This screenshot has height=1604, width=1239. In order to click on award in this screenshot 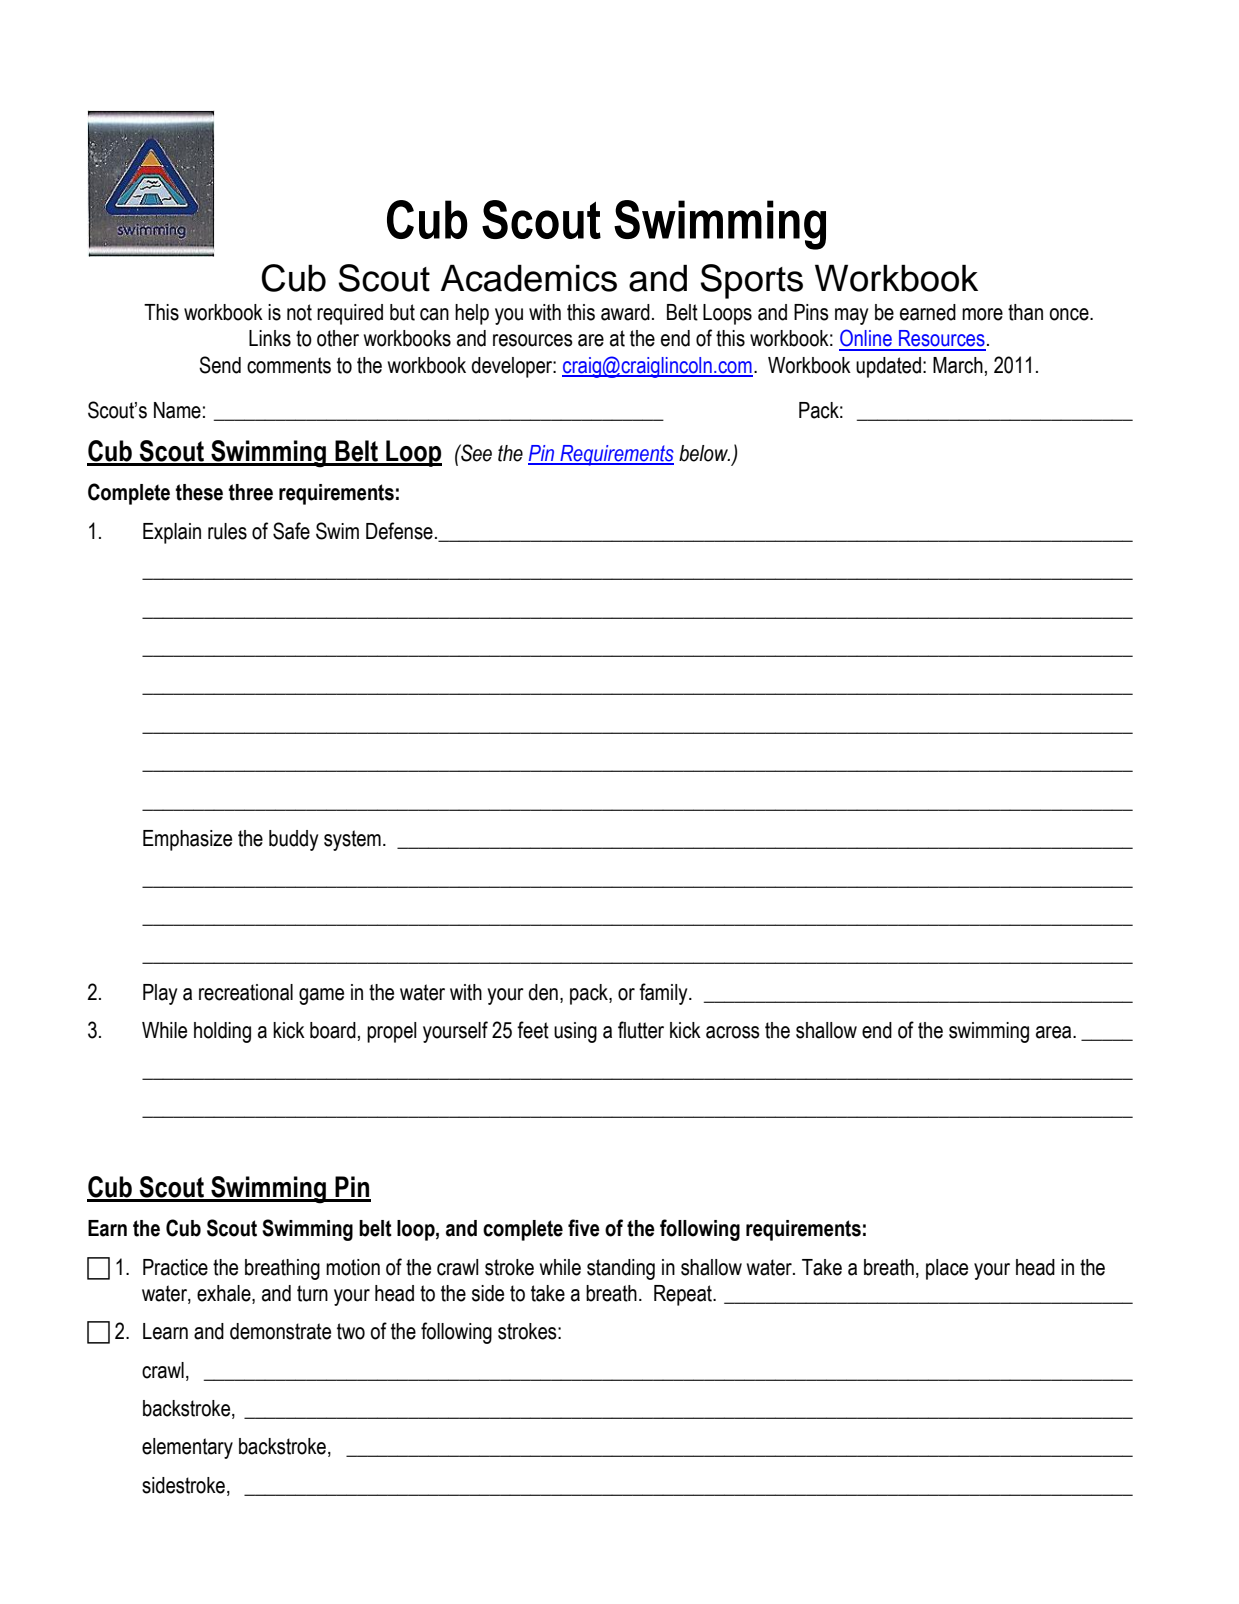, I will do `click(625, 312)`.
